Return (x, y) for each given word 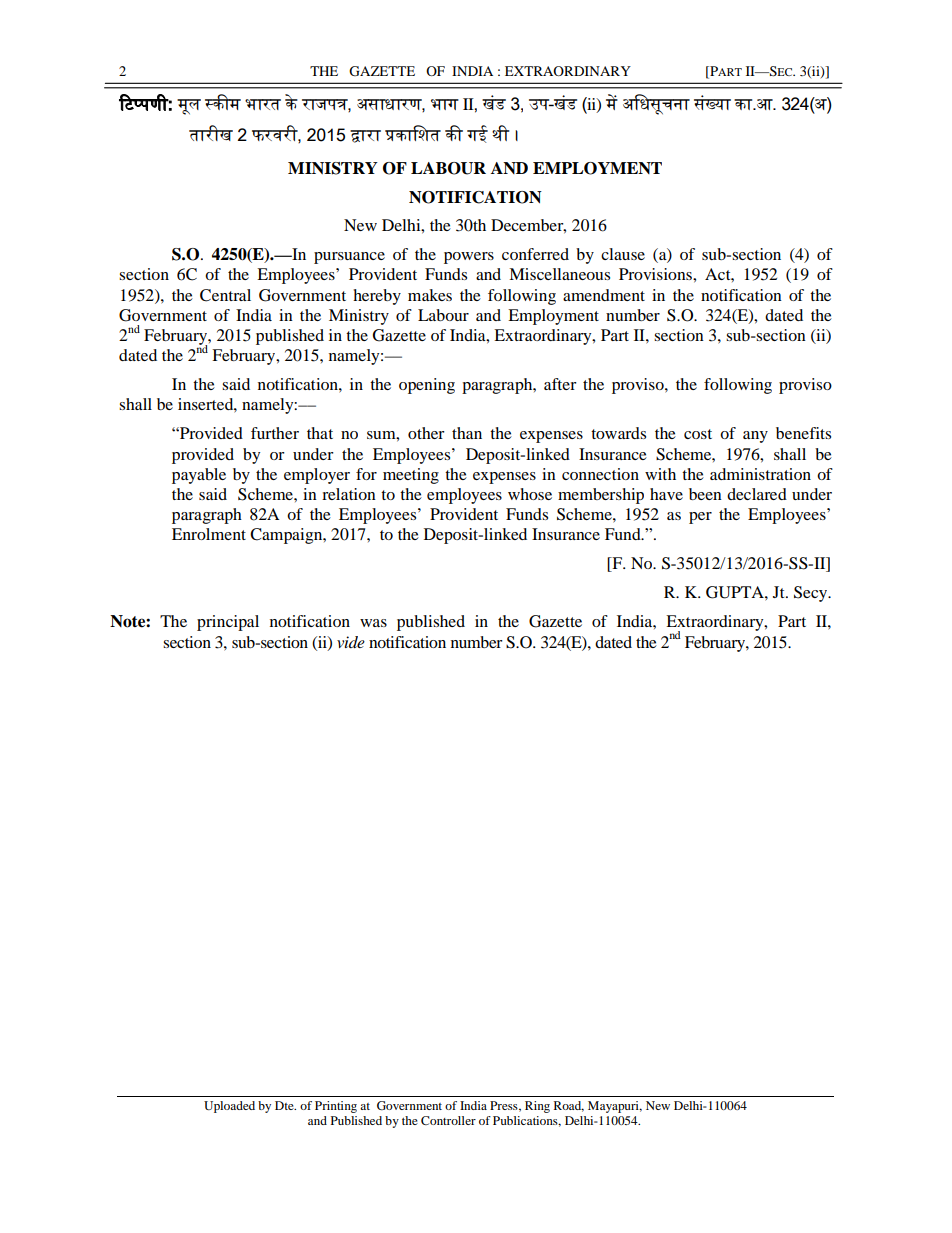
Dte (285, 1105)
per (700, 518)
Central (225, 295)
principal (228, 623)
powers (469, 258)
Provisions (656, 274)
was (373, 623)
